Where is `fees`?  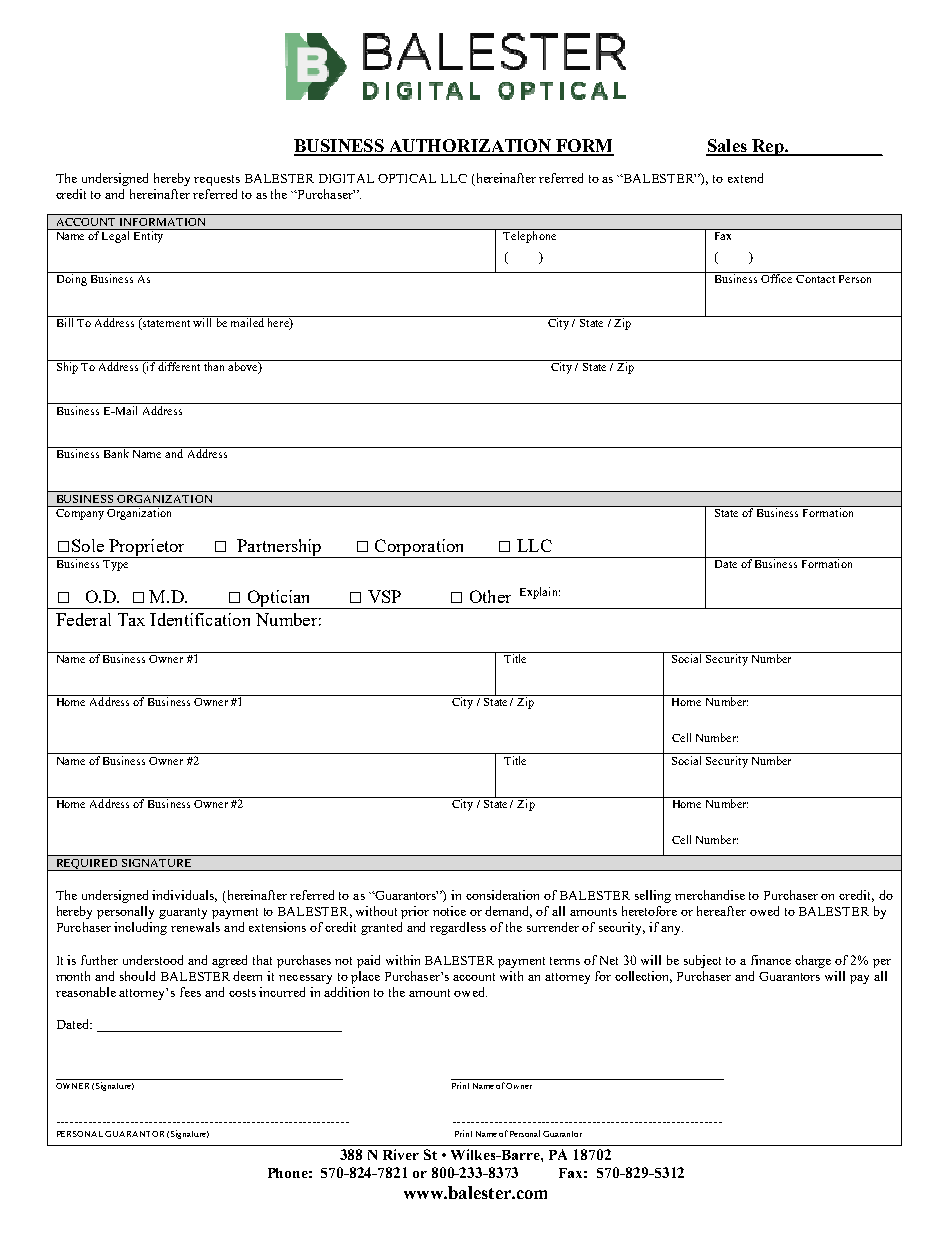
fees is located at coordinates (190, 992).
